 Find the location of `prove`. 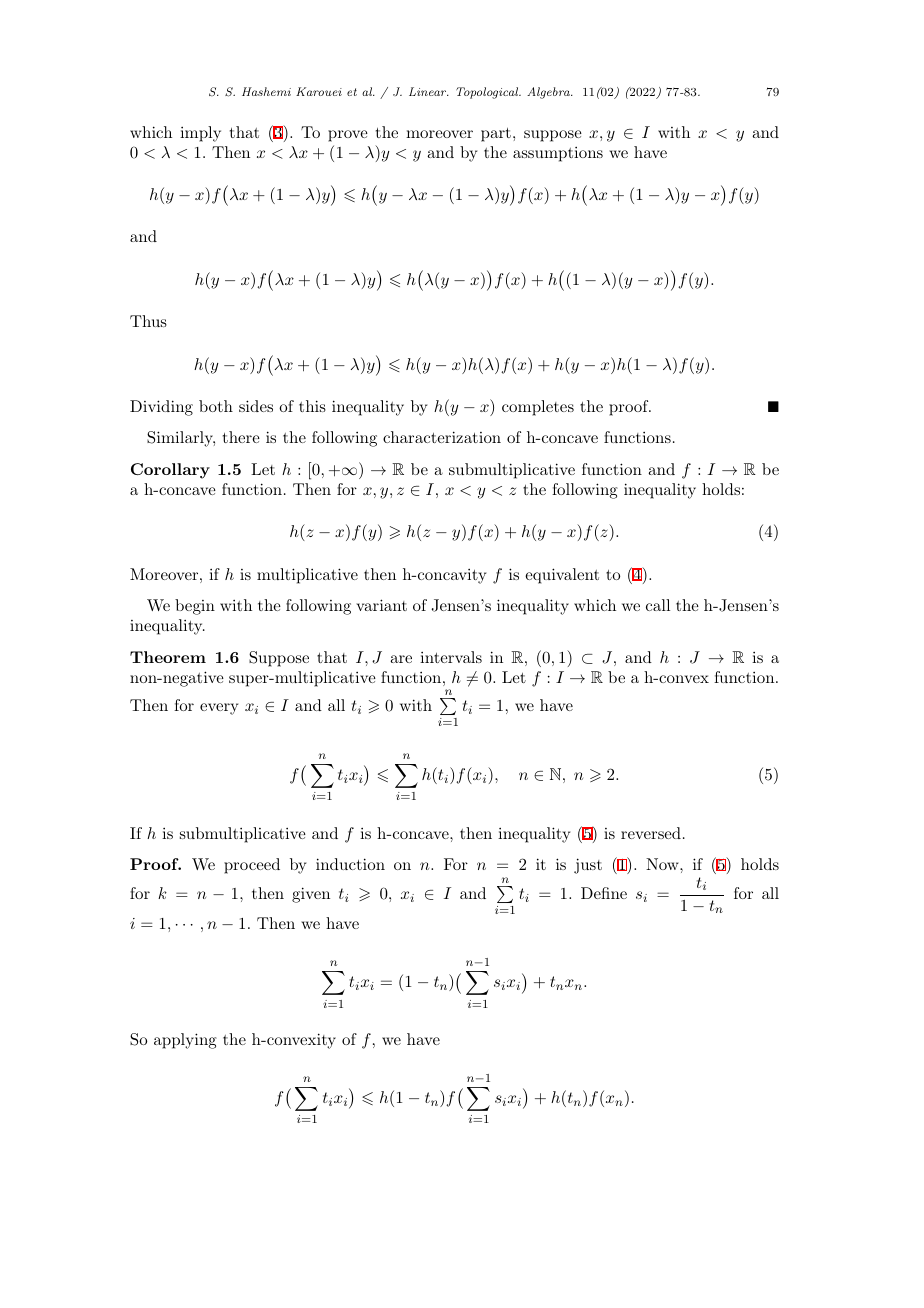

prove is located at coordinates (348, 136).
